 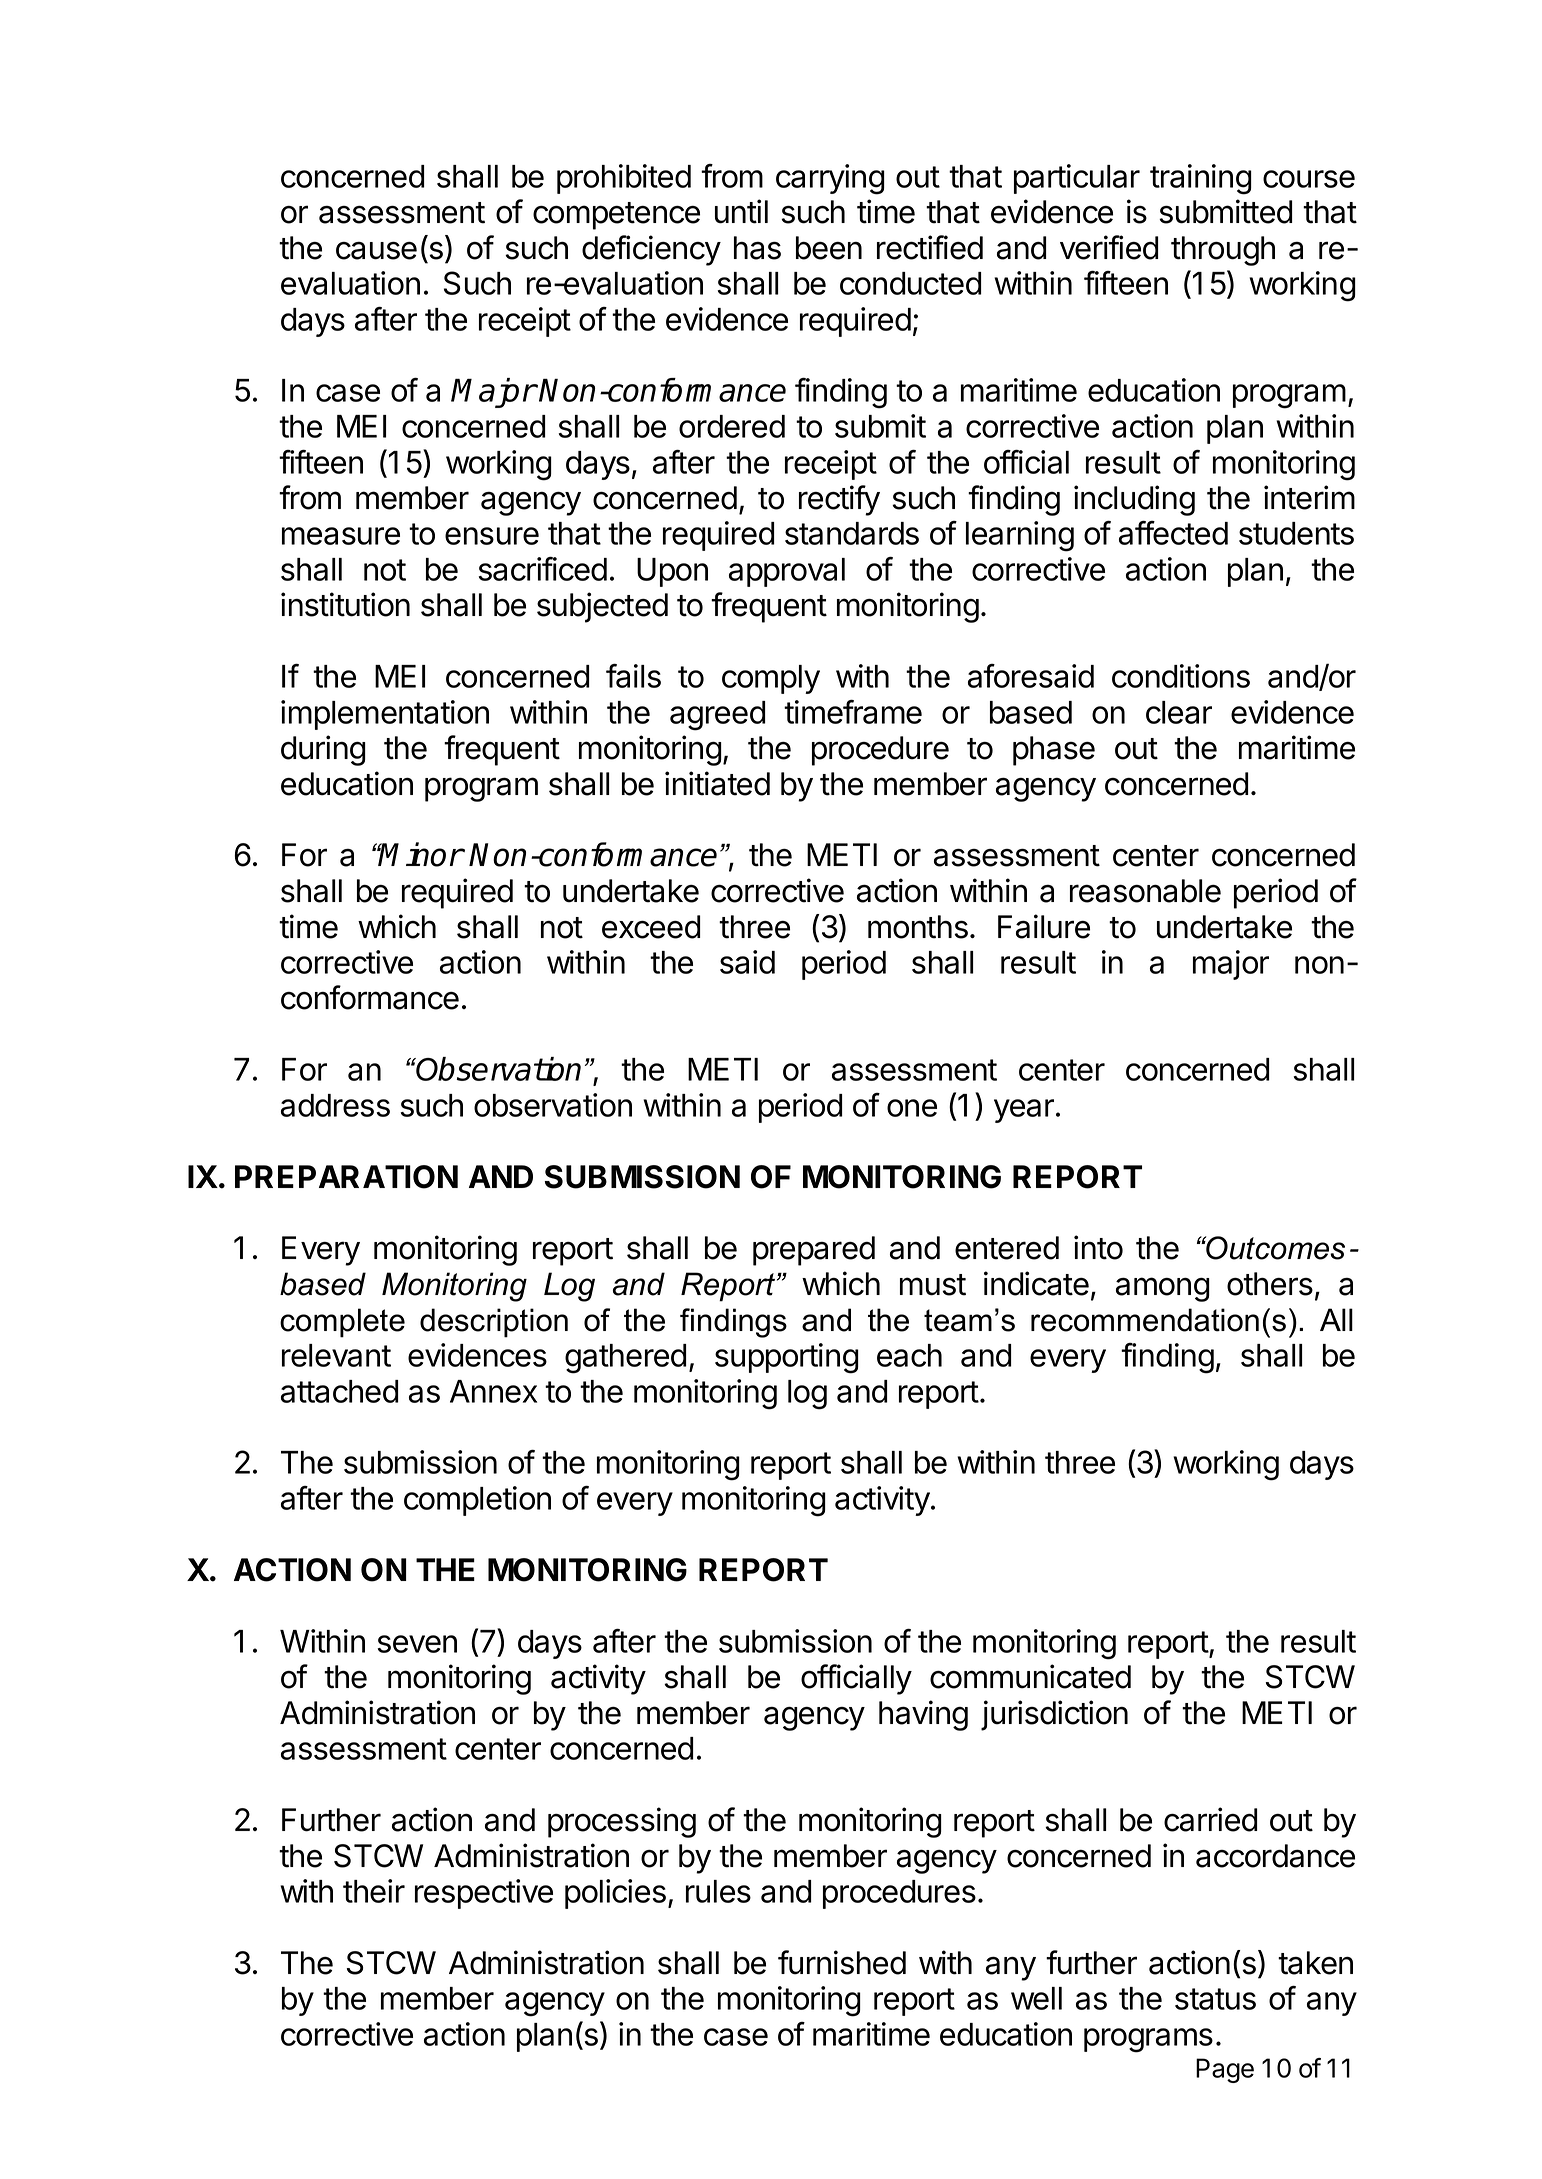 I want to click on implementation, so click(x=385, y=715).
